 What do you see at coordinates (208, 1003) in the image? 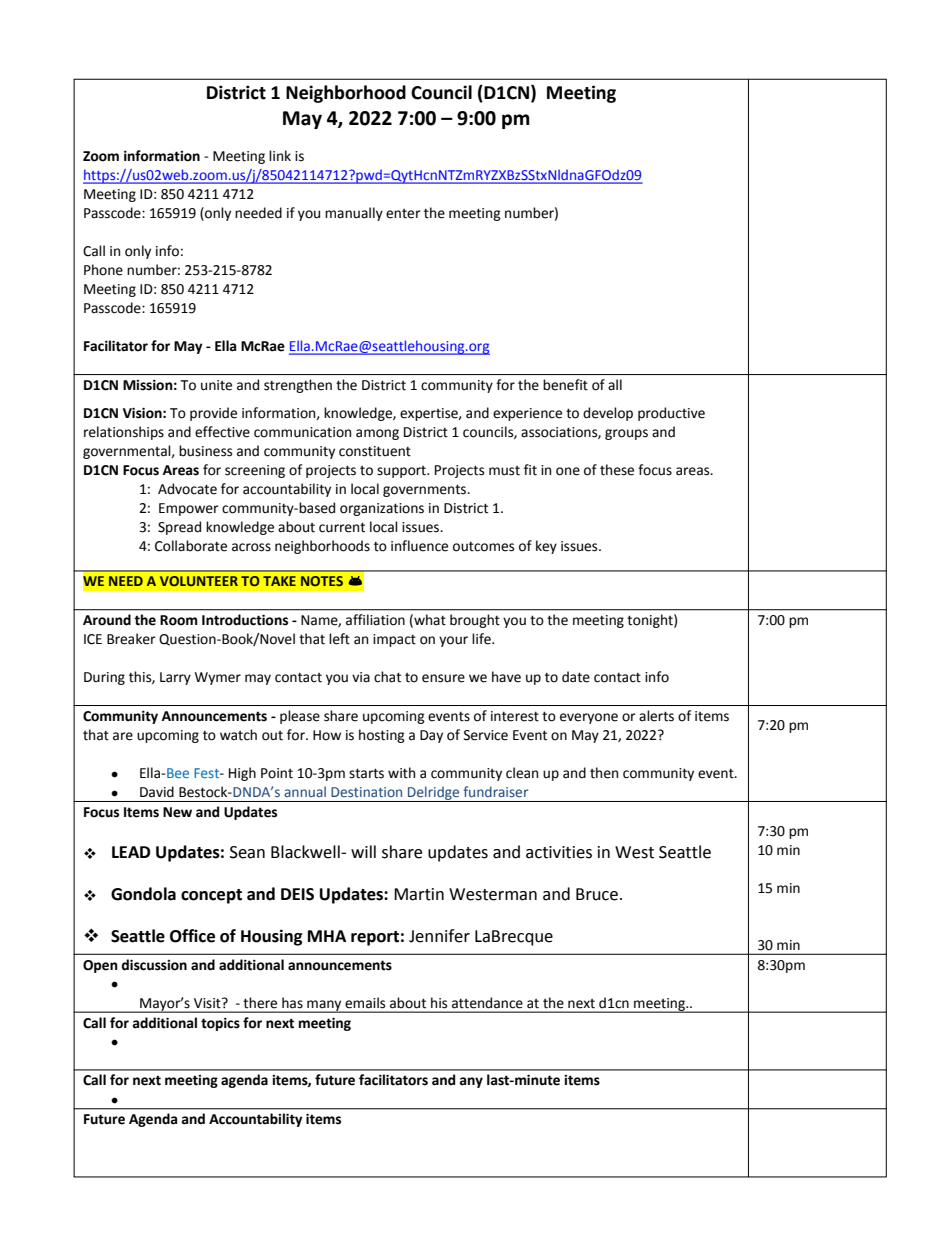
I see `Visit` at bounding box center [208, 1003].
